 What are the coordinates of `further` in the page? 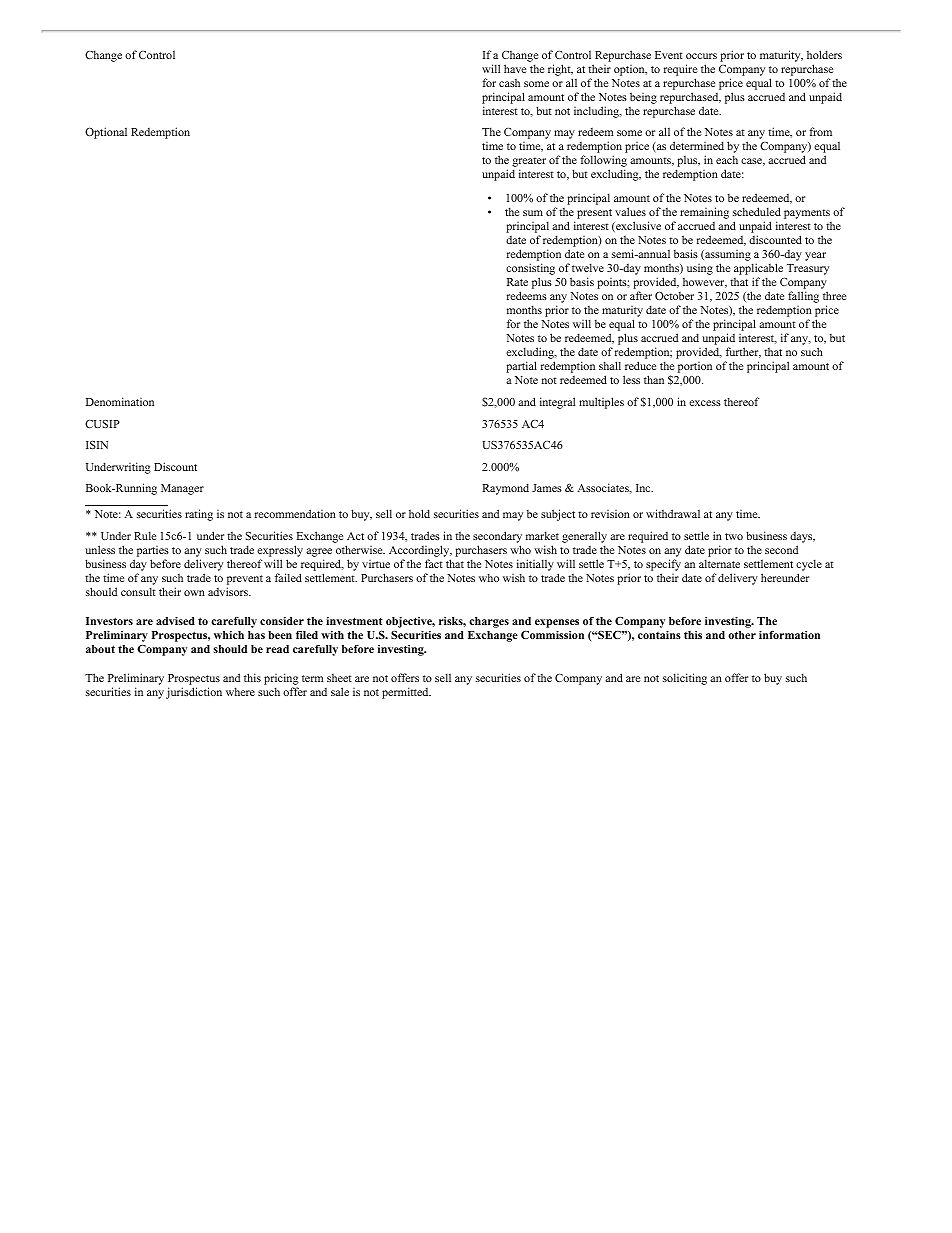 It's located at (743, 352).
